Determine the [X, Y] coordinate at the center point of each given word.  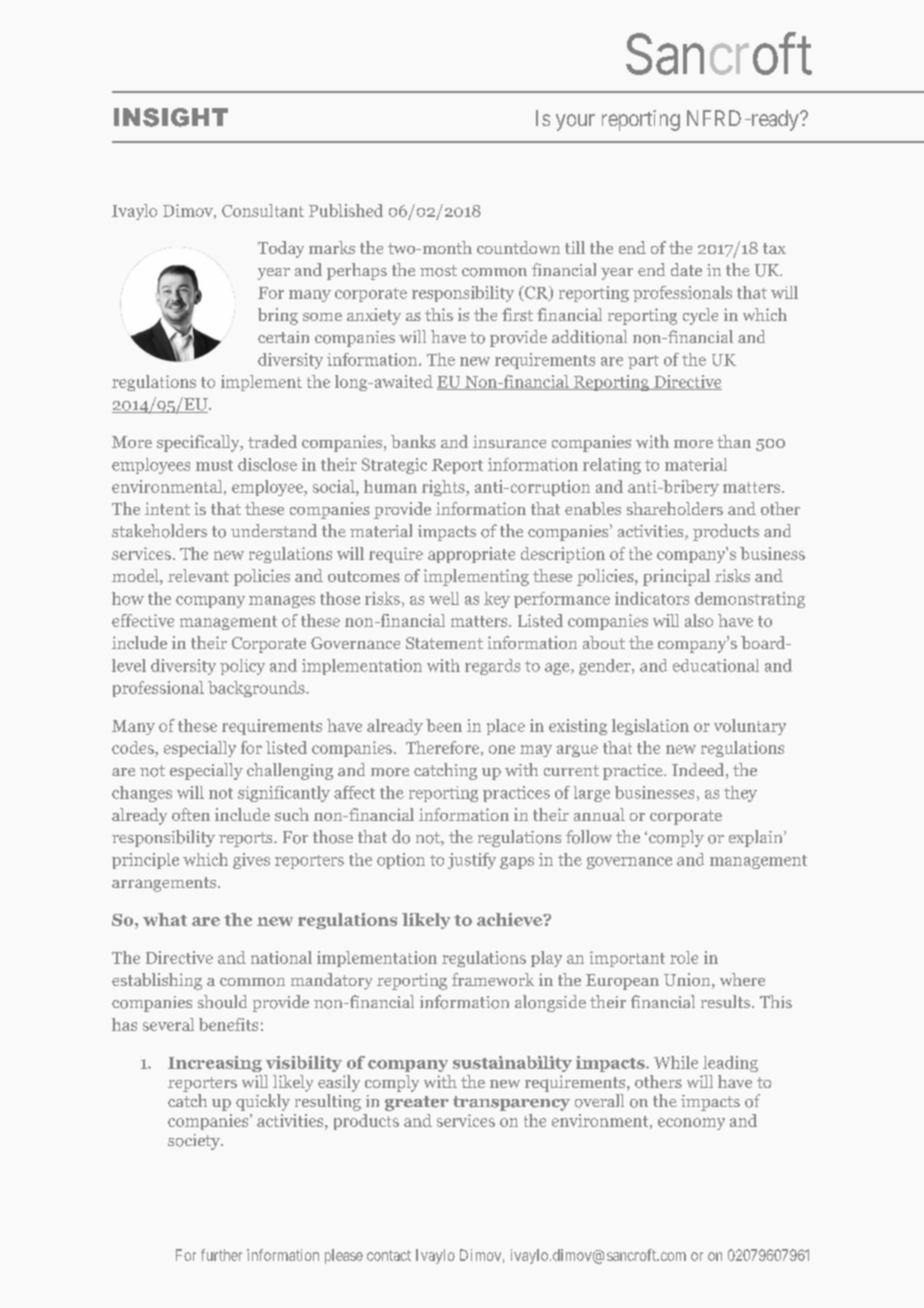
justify [472, 861]
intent [167, 508]
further [221, 1255]
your [575, 122]
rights [444, 488]
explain [757, 838]
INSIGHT [171, 117]
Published [346, 210]
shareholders [675, 508]
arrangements [165, 884]
